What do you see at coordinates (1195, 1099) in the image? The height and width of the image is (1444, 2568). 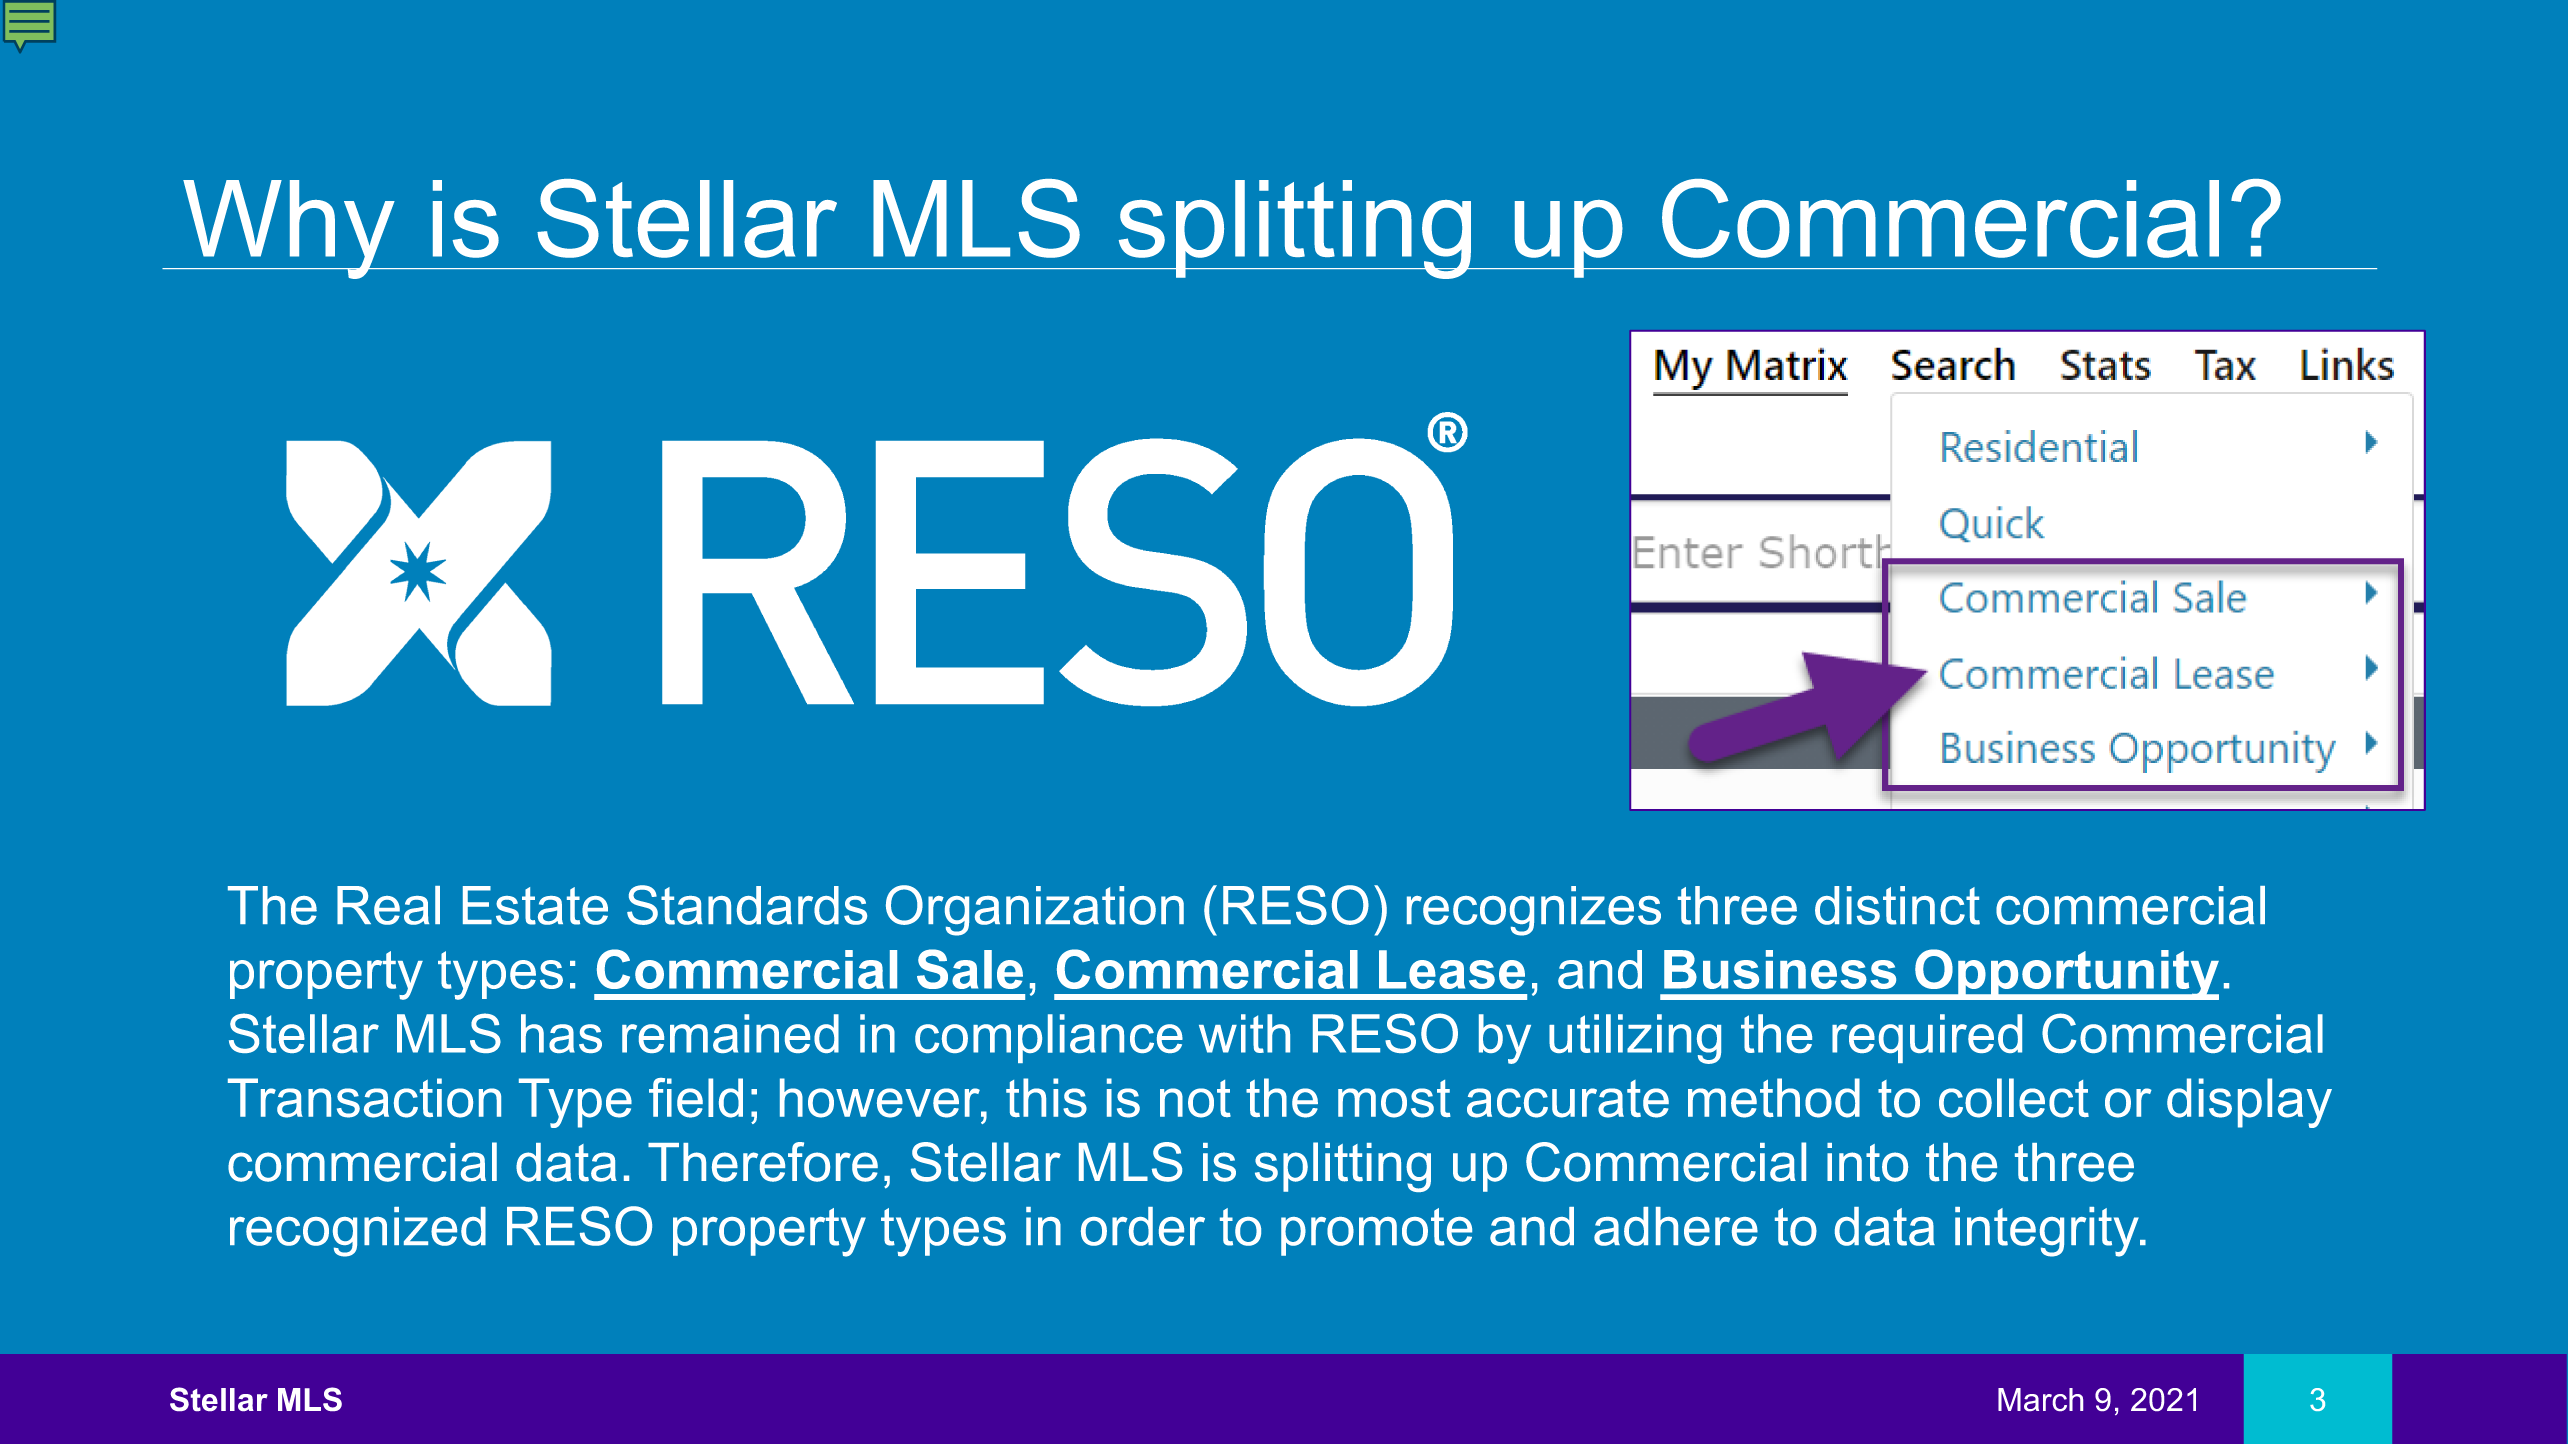 I see `not` at bounding box center [1195, 1099].
